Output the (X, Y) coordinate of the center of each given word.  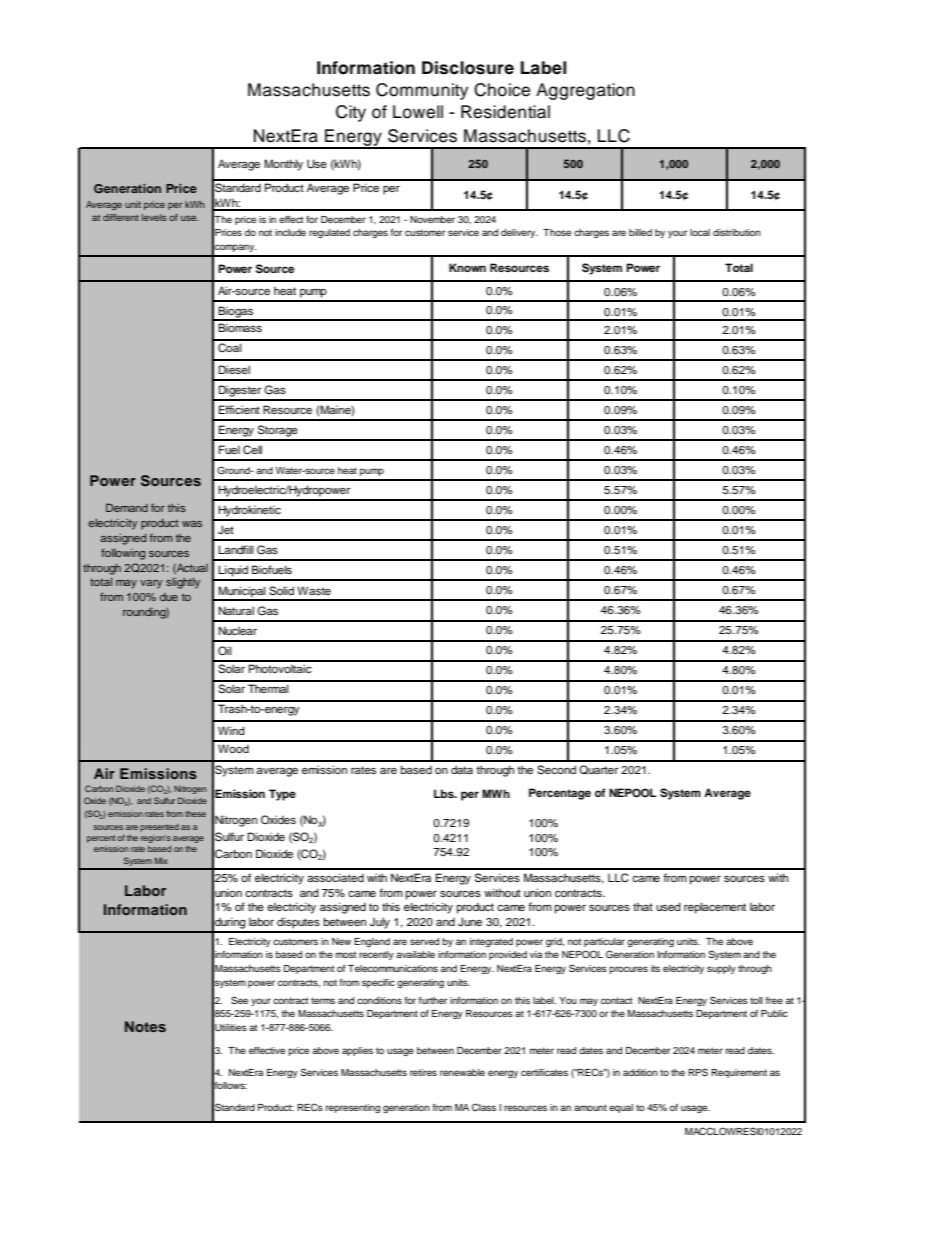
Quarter (598, 770)
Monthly (283, 165)
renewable (462, 1072)
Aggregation (585, 91)
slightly (183, 583)
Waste (314, 590)
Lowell (418, 112)
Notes (145, 1026)
